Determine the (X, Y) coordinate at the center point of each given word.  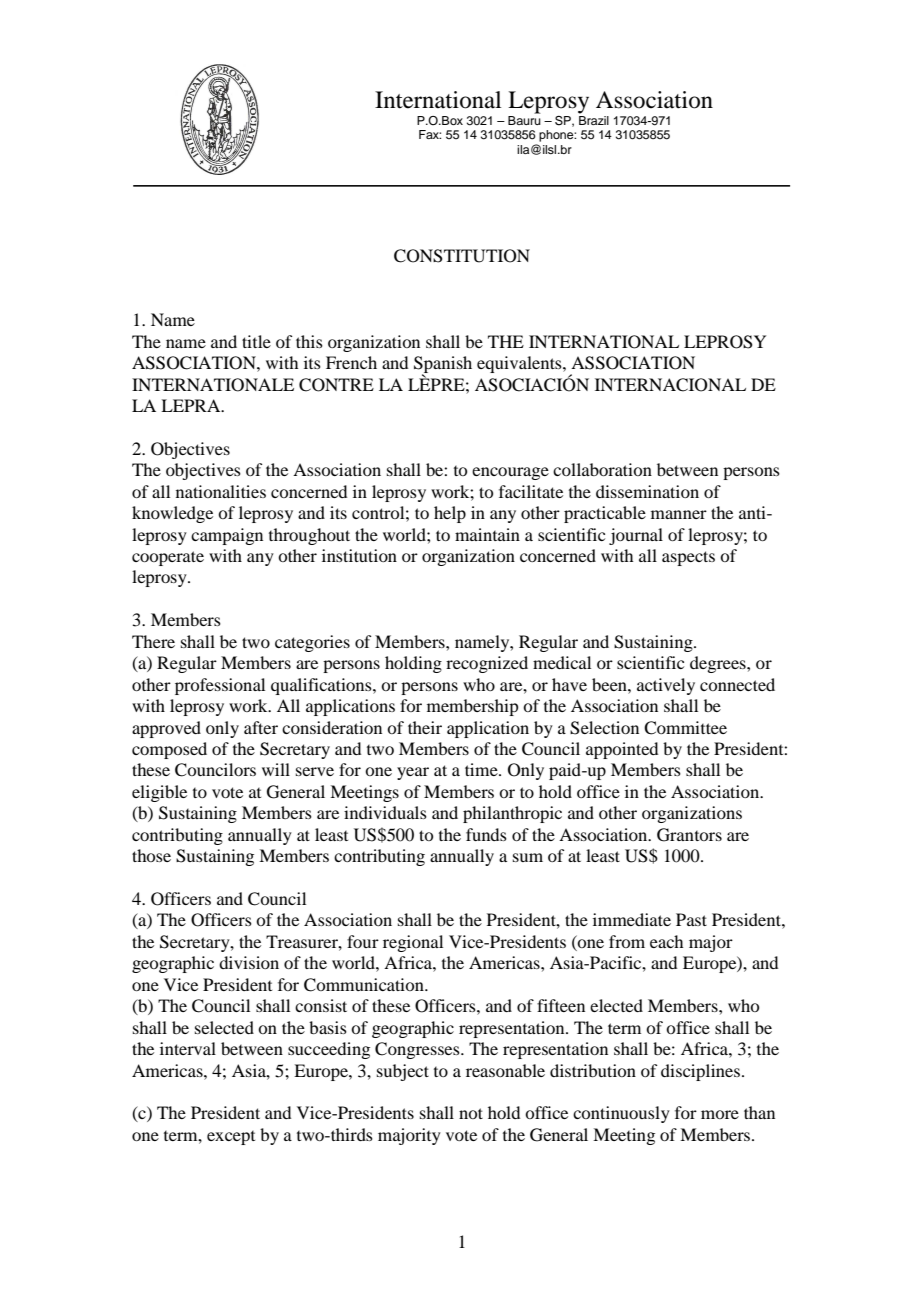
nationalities (221, 491)
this (309, 341)
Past (691, 919)
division (249, 962)
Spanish (443, 366)
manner (679, 514)
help (450, 514)
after (261, 727)
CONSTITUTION (462, 256)
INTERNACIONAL (670, 385)
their (425, 727)
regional (413, 943)
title (256, 341)
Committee (685, 728)
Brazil (594, 120)
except (231, 1138)
